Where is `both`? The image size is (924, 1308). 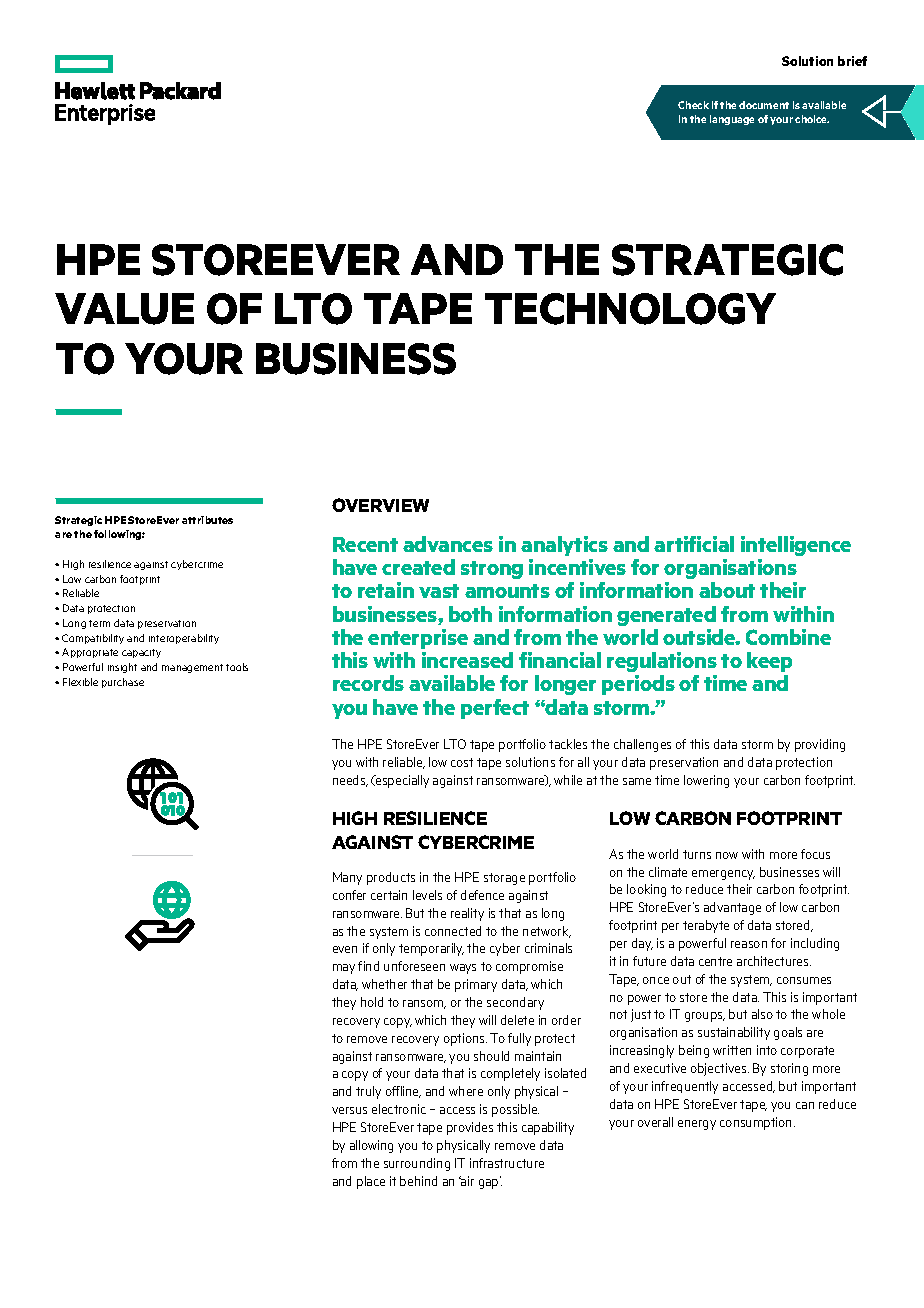
both is located at coordinates (470, 614).
